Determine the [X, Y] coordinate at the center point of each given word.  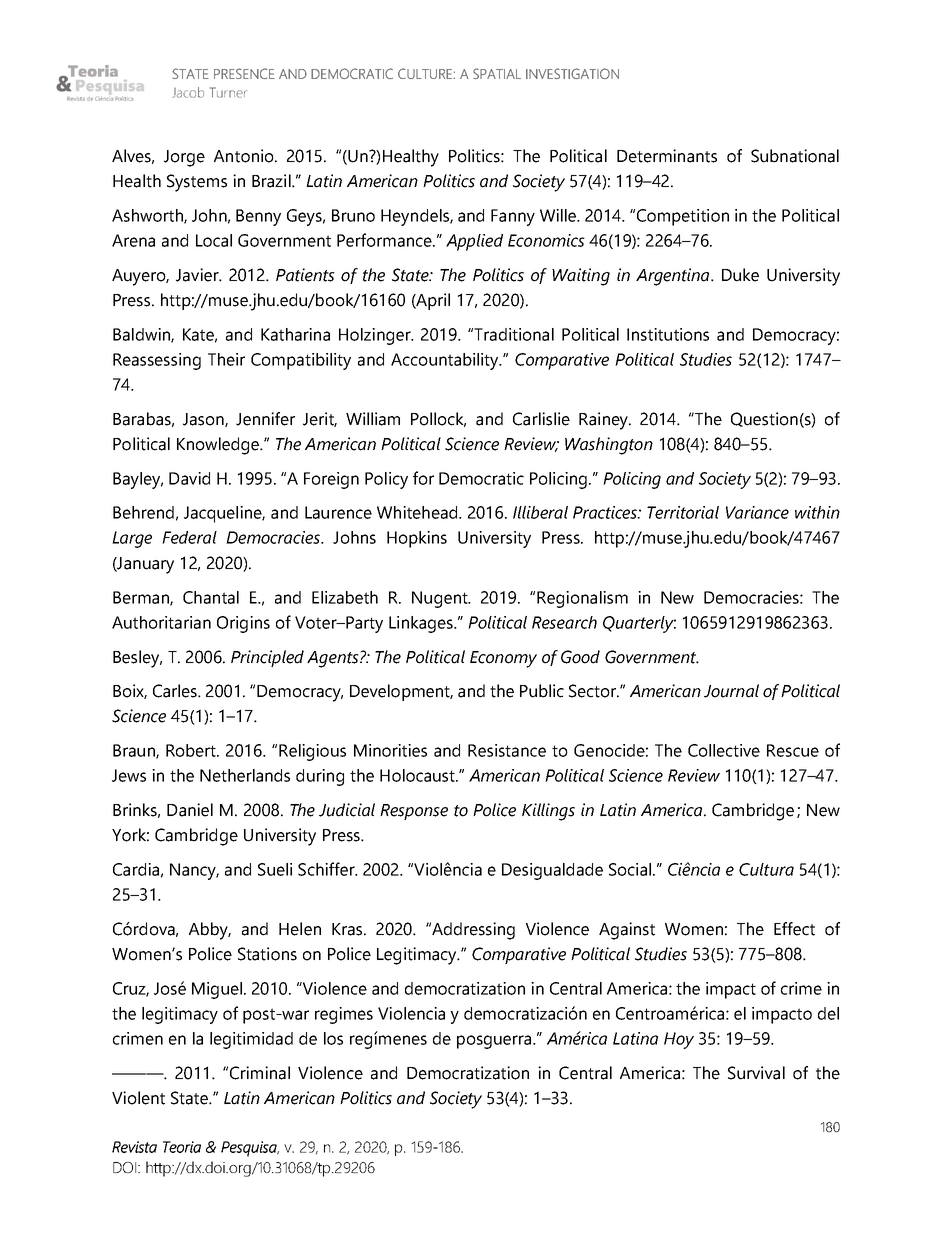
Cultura [766, 869]
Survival [756, 1073]
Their [226, 359]
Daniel [190, 810]
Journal [731, 691]
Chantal [211, 597]
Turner [228, 92]
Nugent [441, 599]
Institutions [668, 334]
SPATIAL [497, 73]
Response [414, 812]
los [333, 1038]
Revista [134, 1147]
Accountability [446, 361]
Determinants [667, 156]
